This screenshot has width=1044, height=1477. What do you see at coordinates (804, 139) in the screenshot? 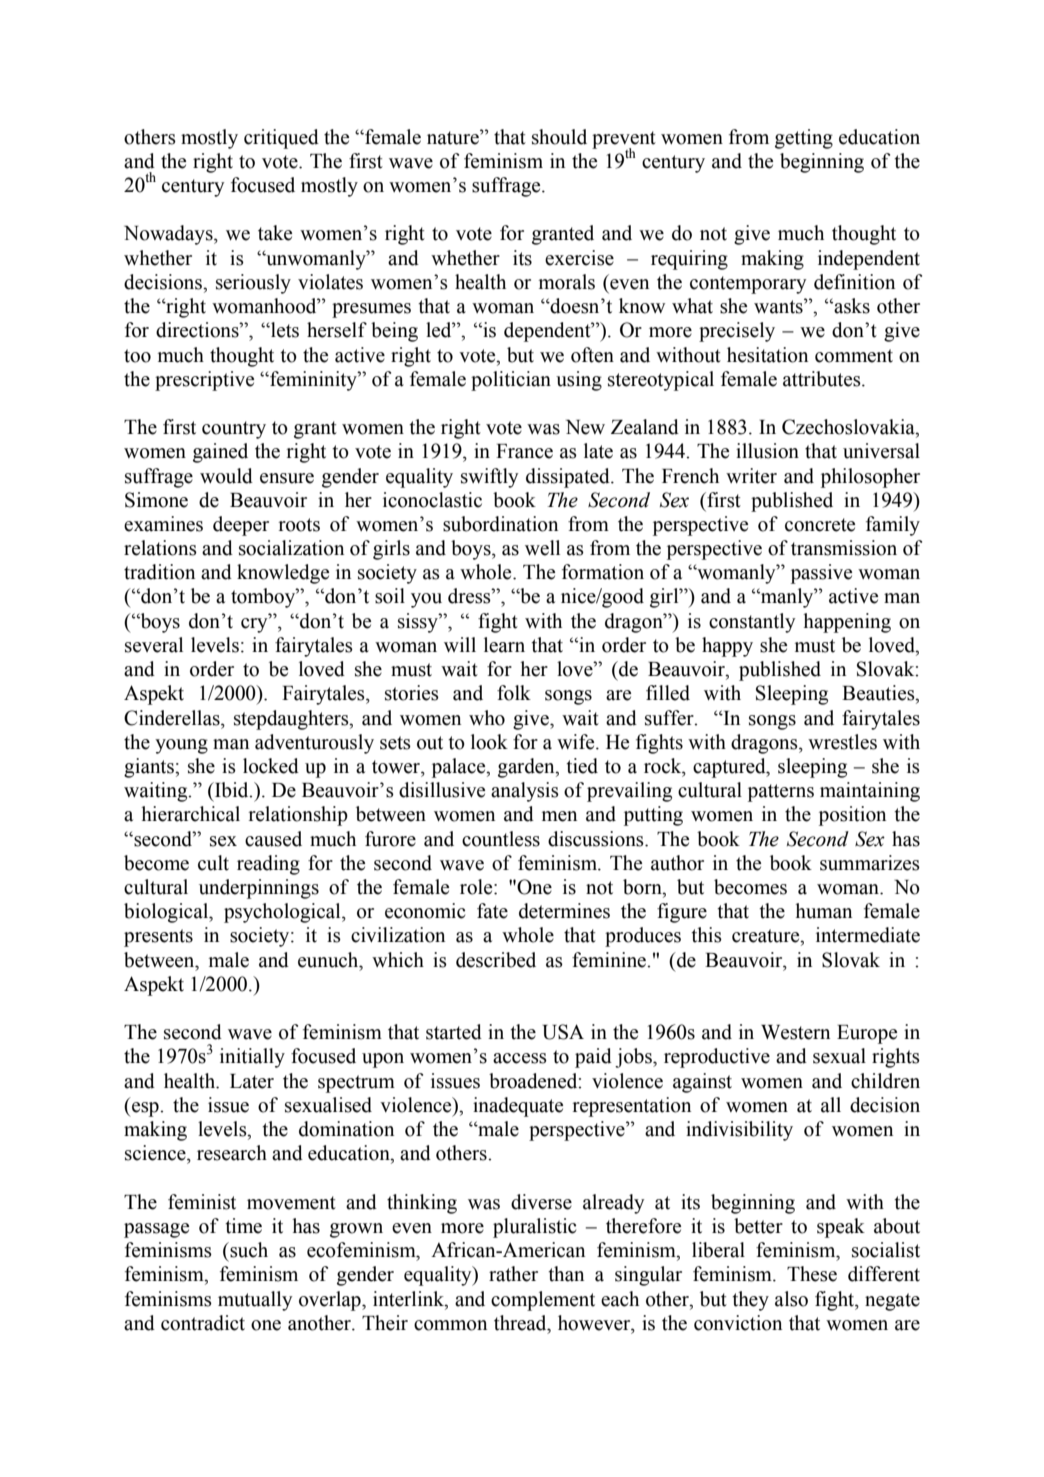
I see `getting` at bounding box center [804, 139].
